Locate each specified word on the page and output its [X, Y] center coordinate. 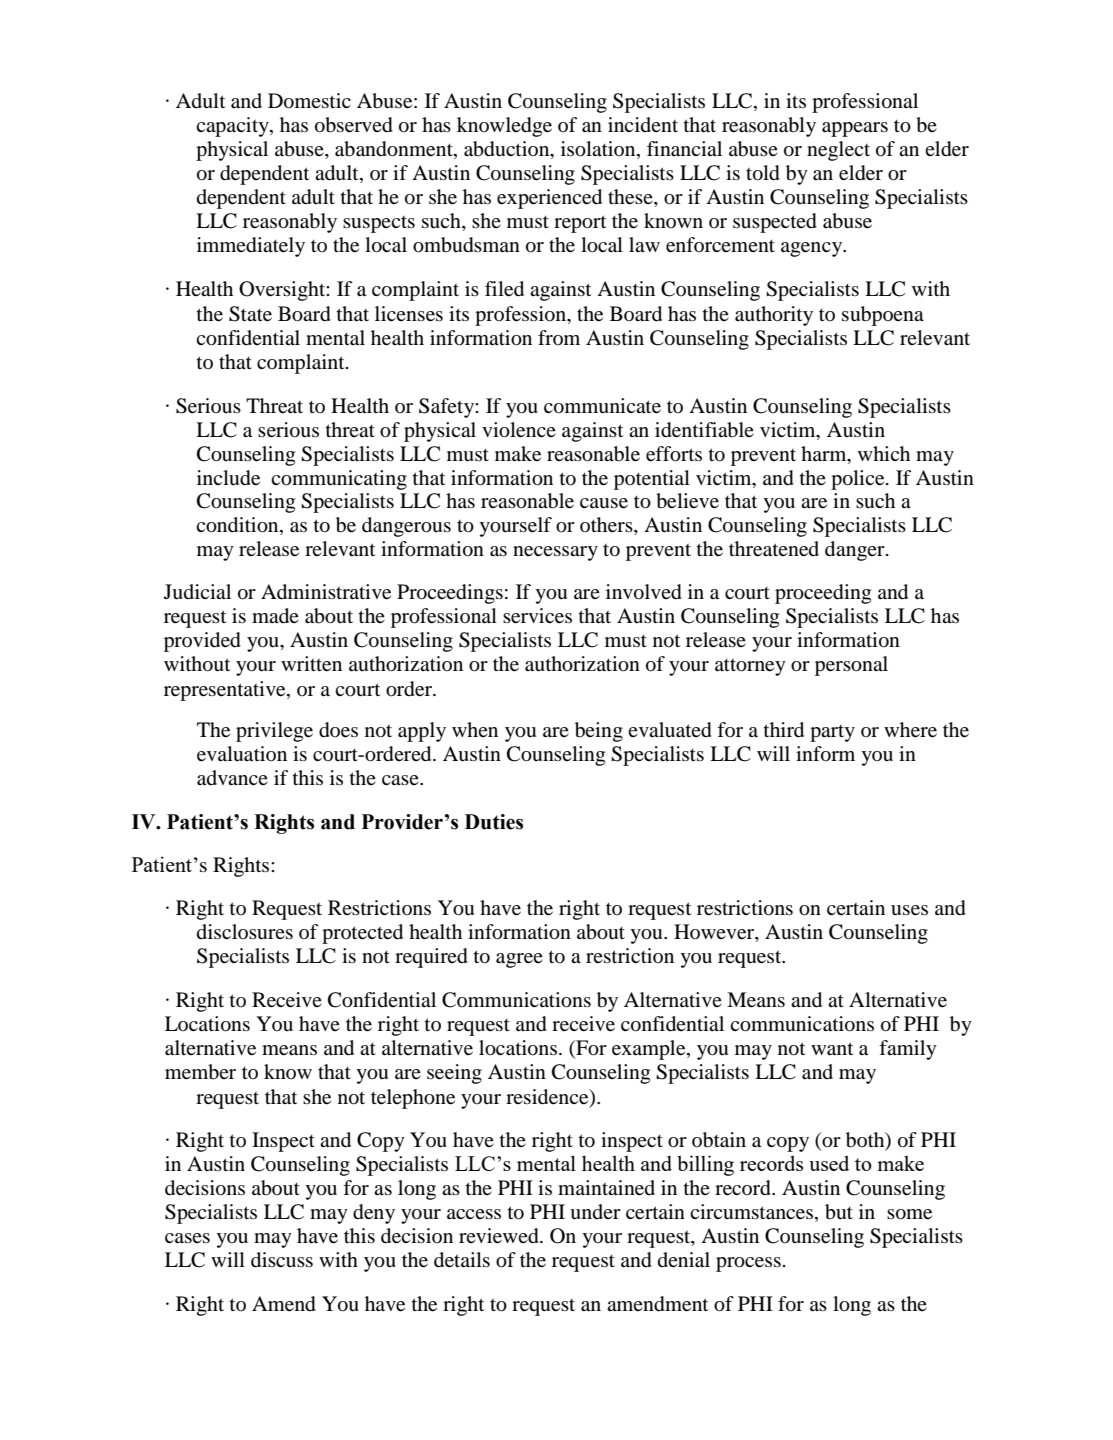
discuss [282, 1260]
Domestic [309, 101]
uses [909, 910]
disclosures [245, 931]
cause [604, 503]
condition [238, 526]
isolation [599, 150]
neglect [838, 151]
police [859, 480]
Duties [494, 822]
